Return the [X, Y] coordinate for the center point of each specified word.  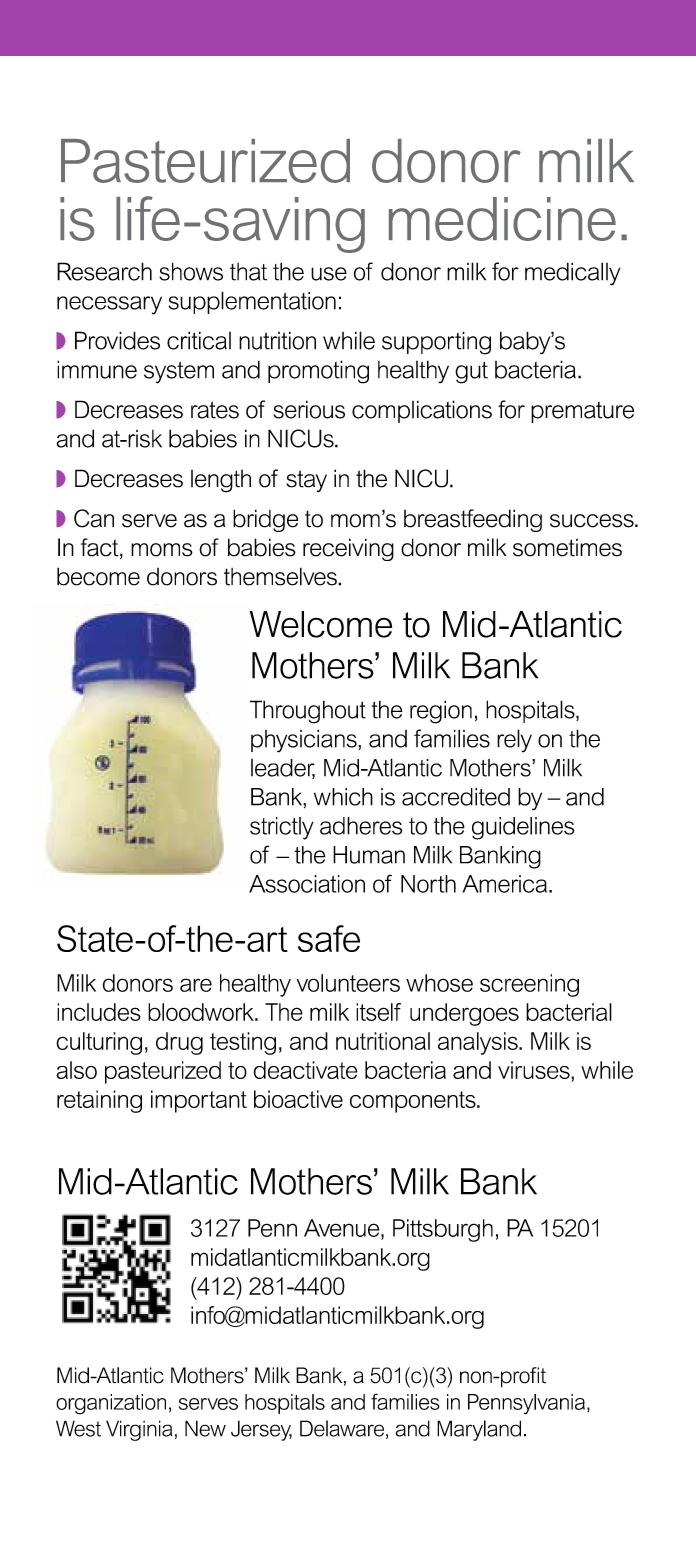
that [248, 272]
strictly [282, 828]
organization [111, 1404]
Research [104, 271]
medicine [502, 219]
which [343, 797]
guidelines [523, 828]
